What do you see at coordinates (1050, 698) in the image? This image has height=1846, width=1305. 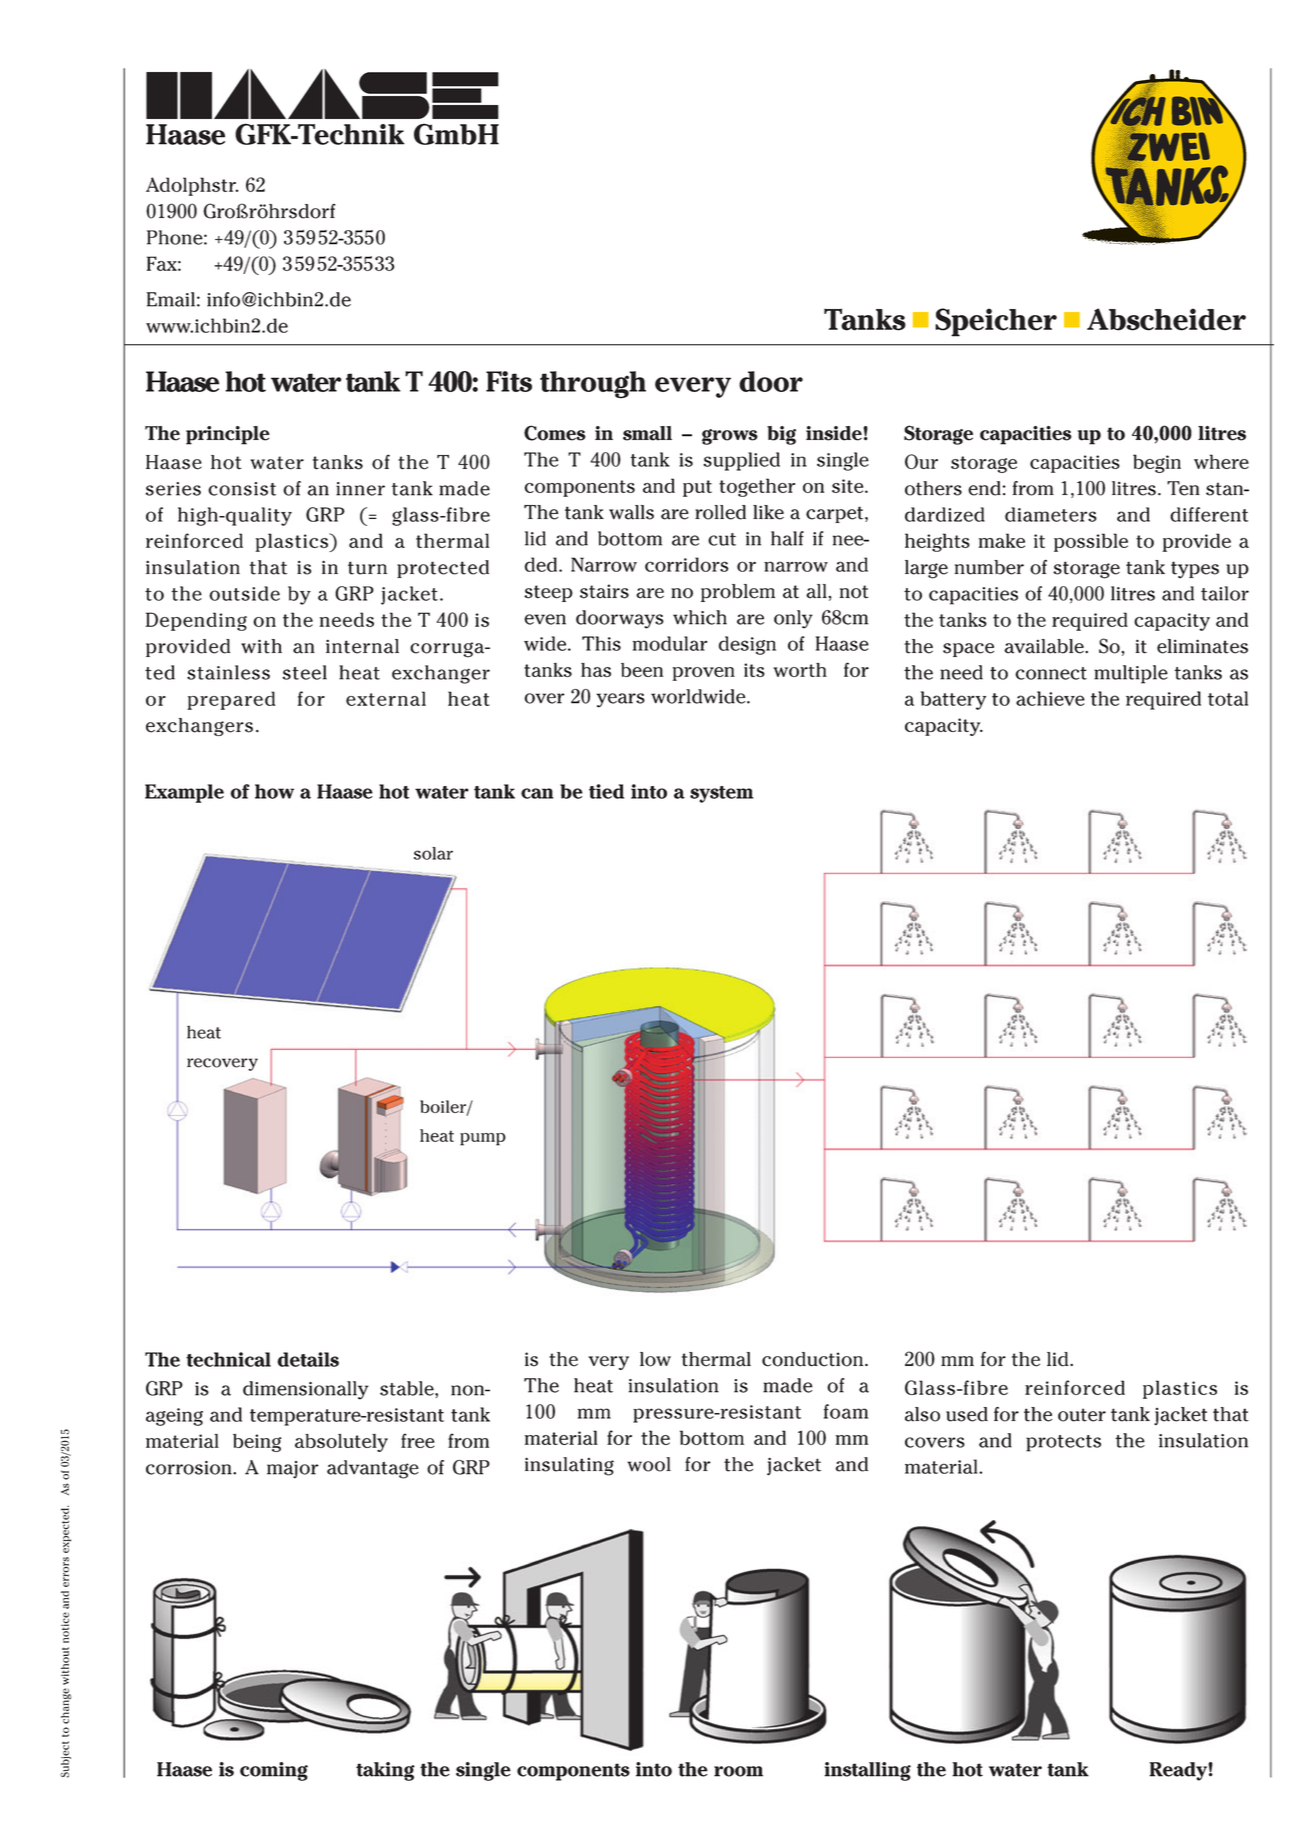 I see `achieve` at bounding box center [1050, 698].
